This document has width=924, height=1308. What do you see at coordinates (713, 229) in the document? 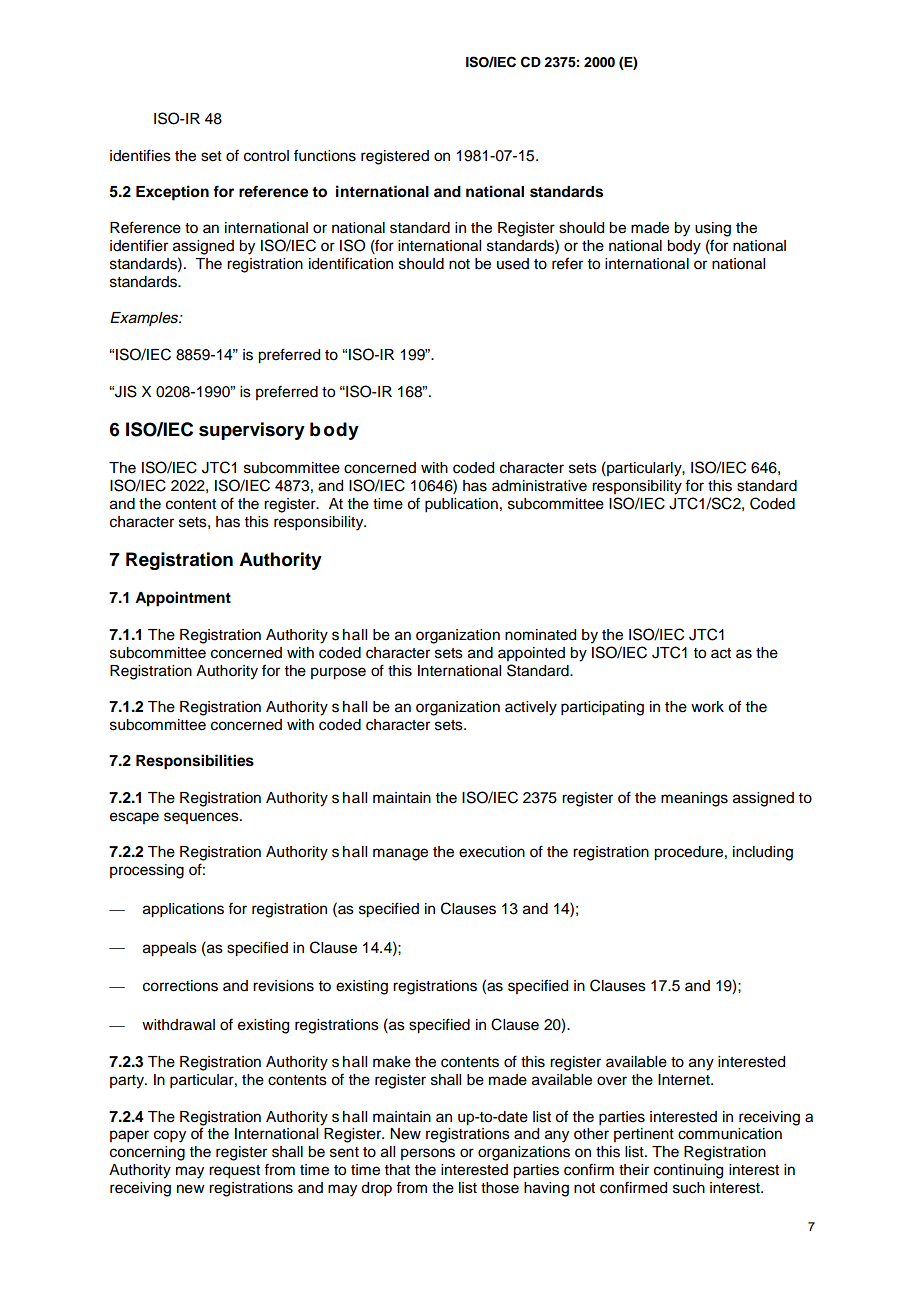
I see `using` at bounding box center [713, 229].
